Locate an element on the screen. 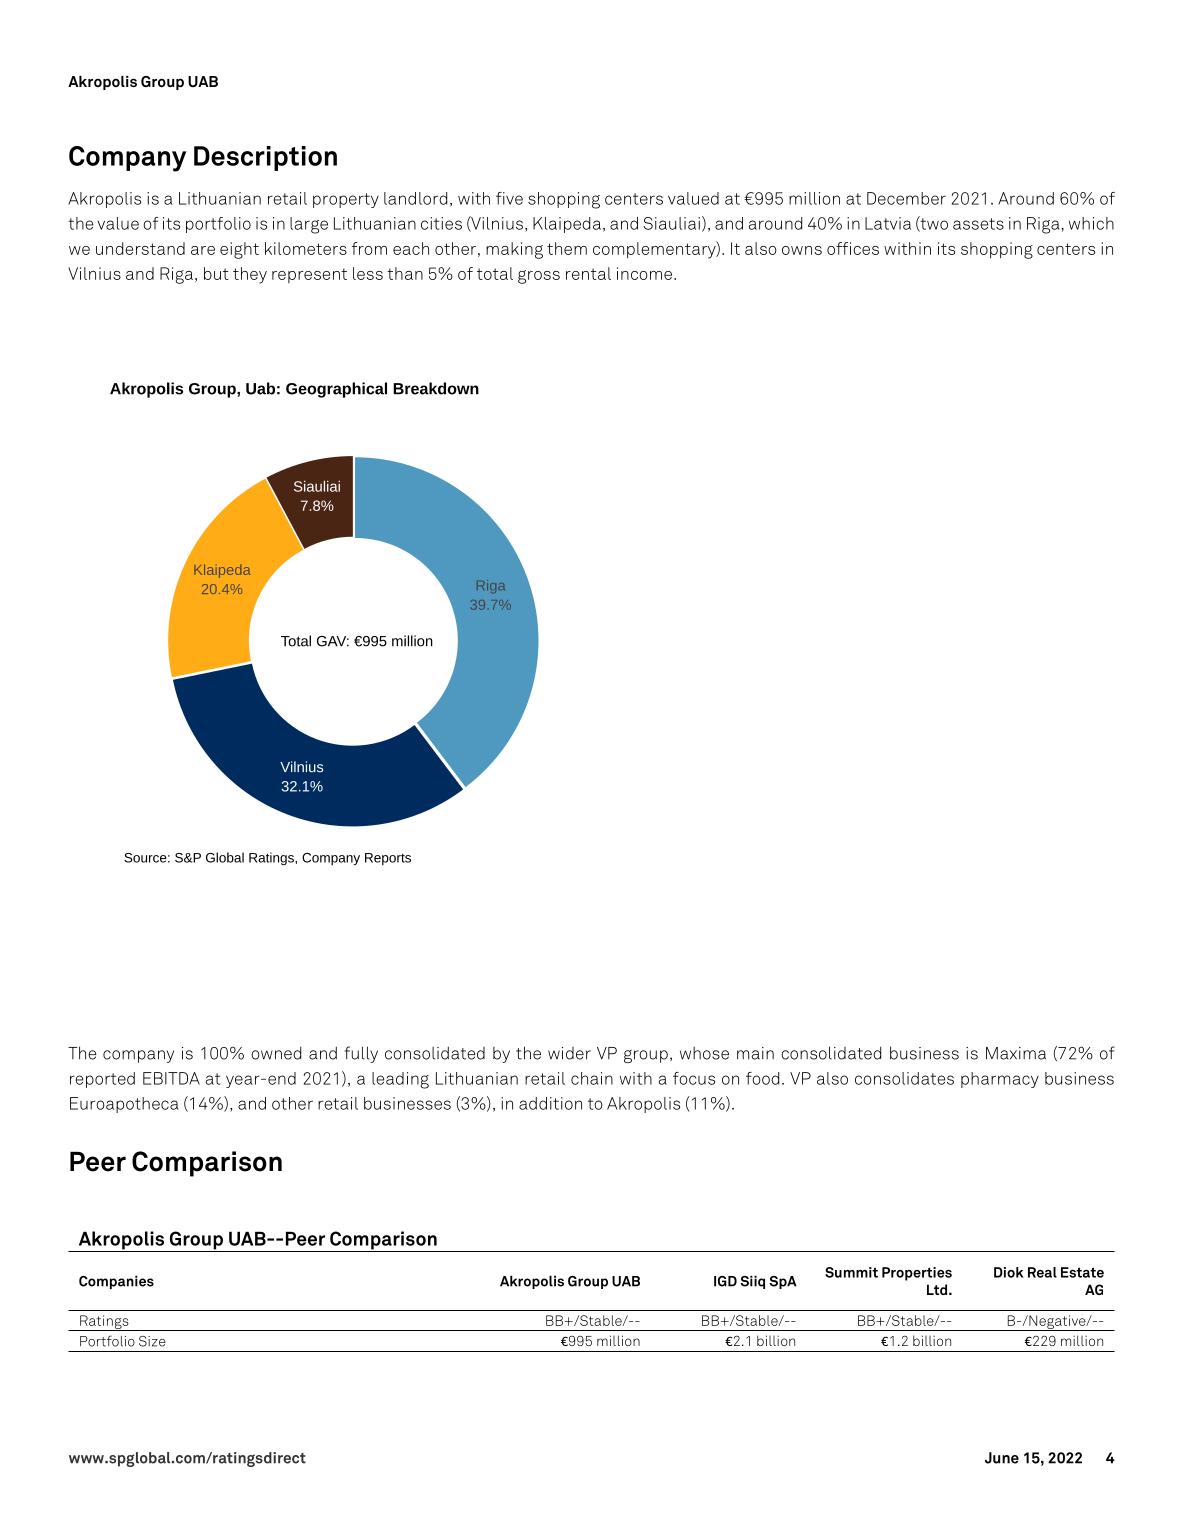  wider is located at coordinates (569, 1053).
